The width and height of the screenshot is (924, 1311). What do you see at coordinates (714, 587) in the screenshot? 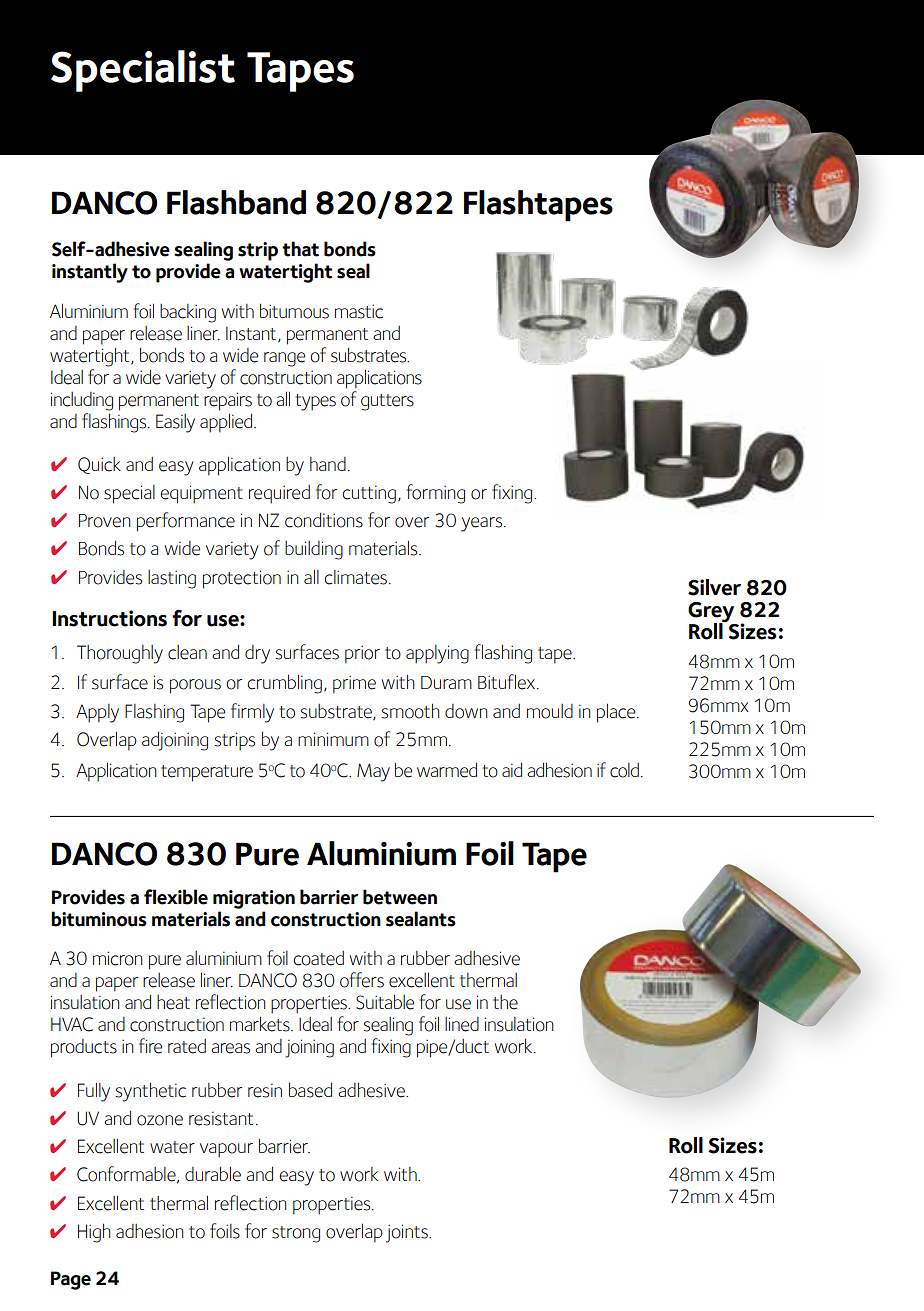
I see `Silver` at bounding box center [714, 587].
